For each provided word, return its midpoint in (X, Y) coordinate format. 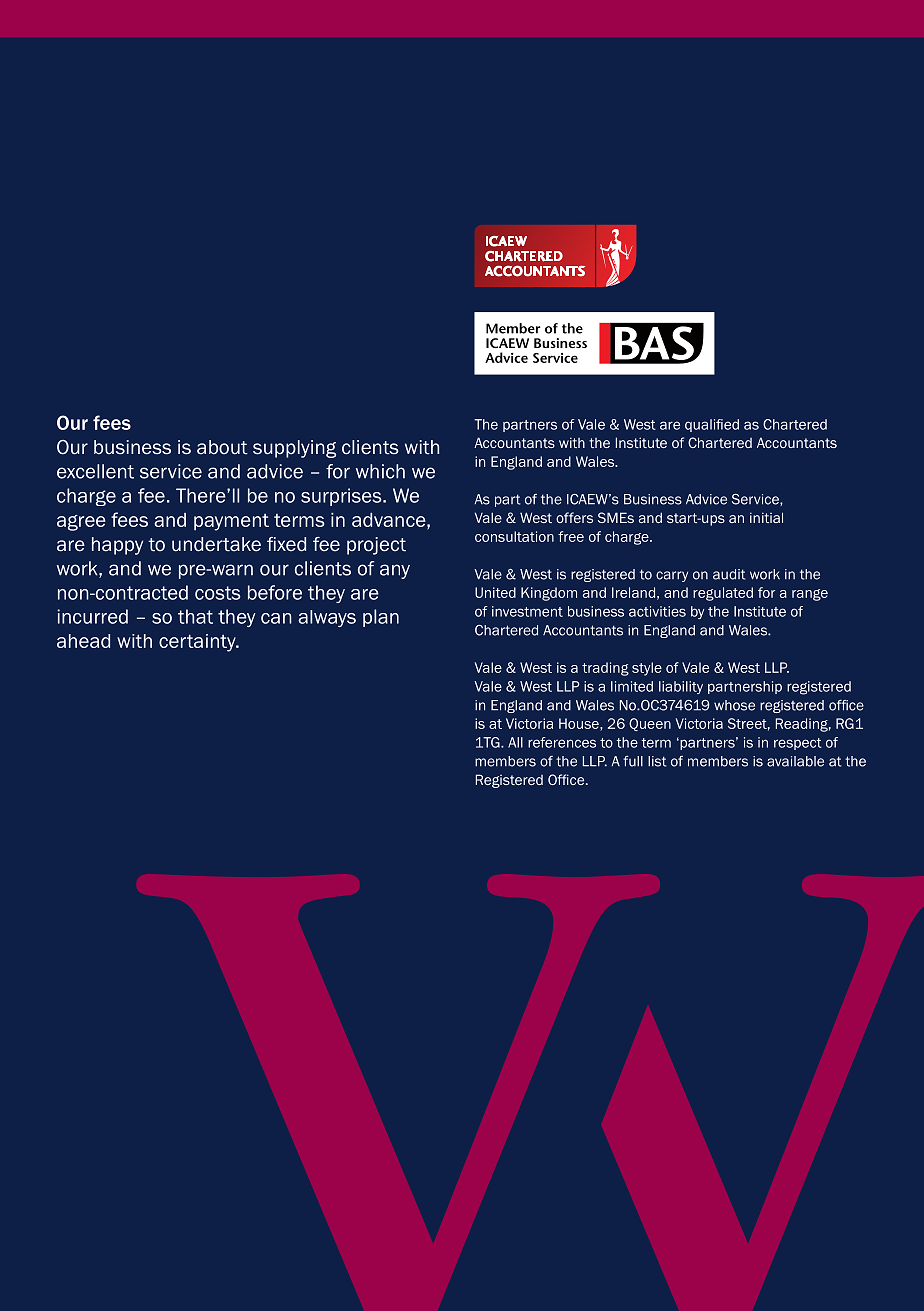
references (562, 742)
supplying (294, 449)
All (515, 742)
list (657, 761)
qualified (712, 425)
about (222, 447)
